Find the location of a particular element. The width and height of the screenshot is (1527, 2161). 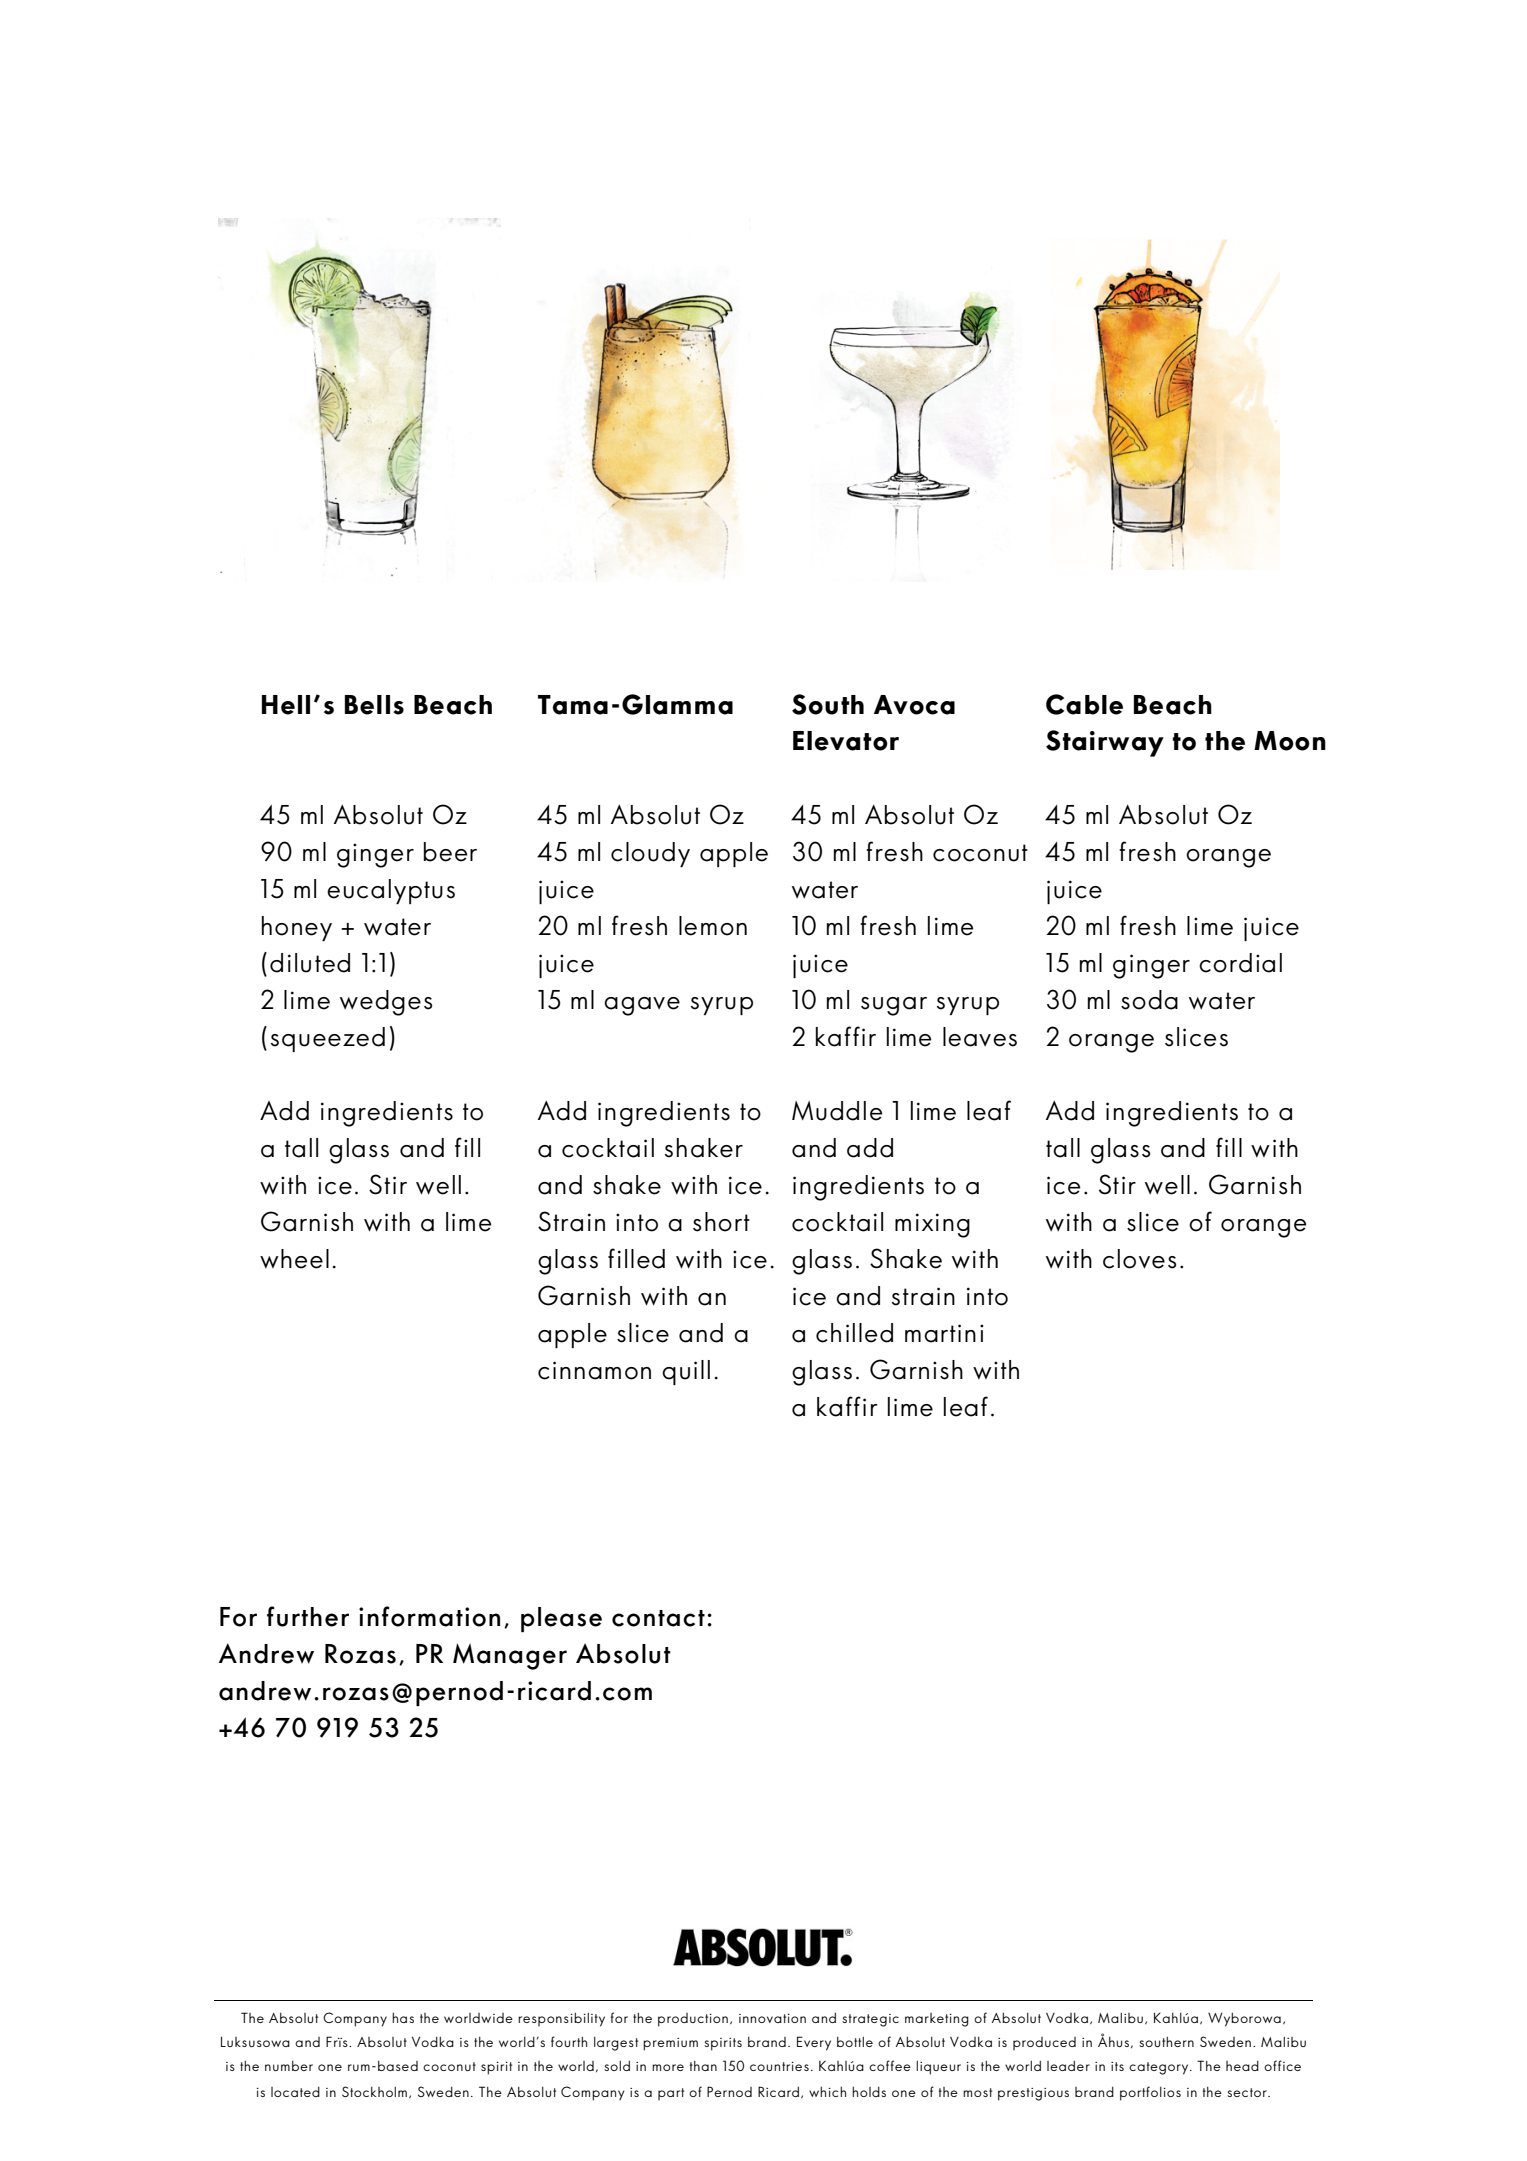

Manager is located at coordinates (510, 1656).
